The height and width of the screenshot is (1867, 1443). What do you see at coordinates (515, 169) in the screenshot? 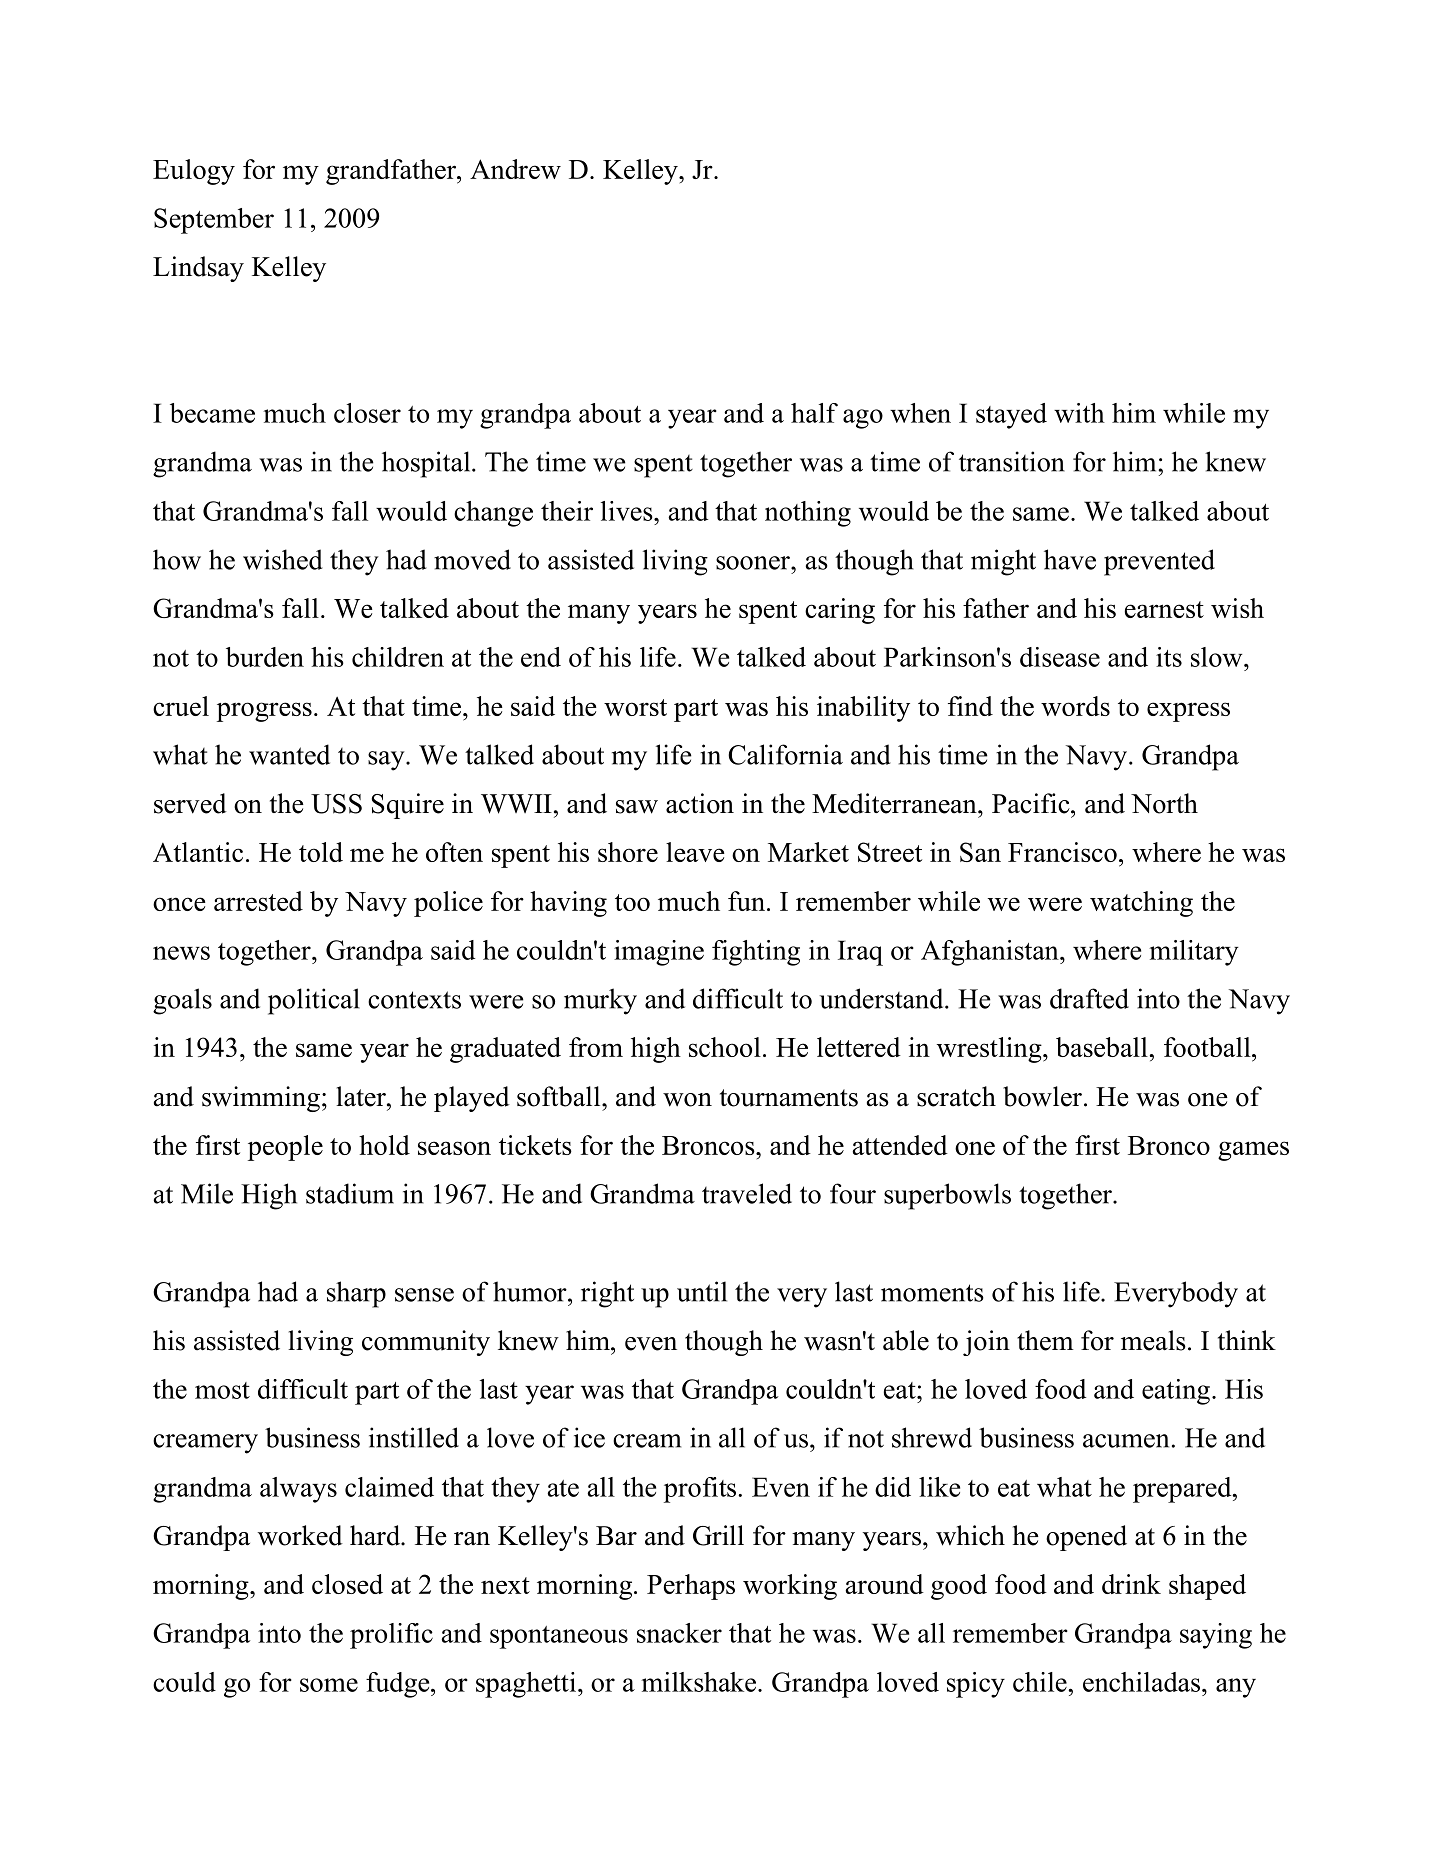
I see `Andrew` at bounding box center [515, 169].
